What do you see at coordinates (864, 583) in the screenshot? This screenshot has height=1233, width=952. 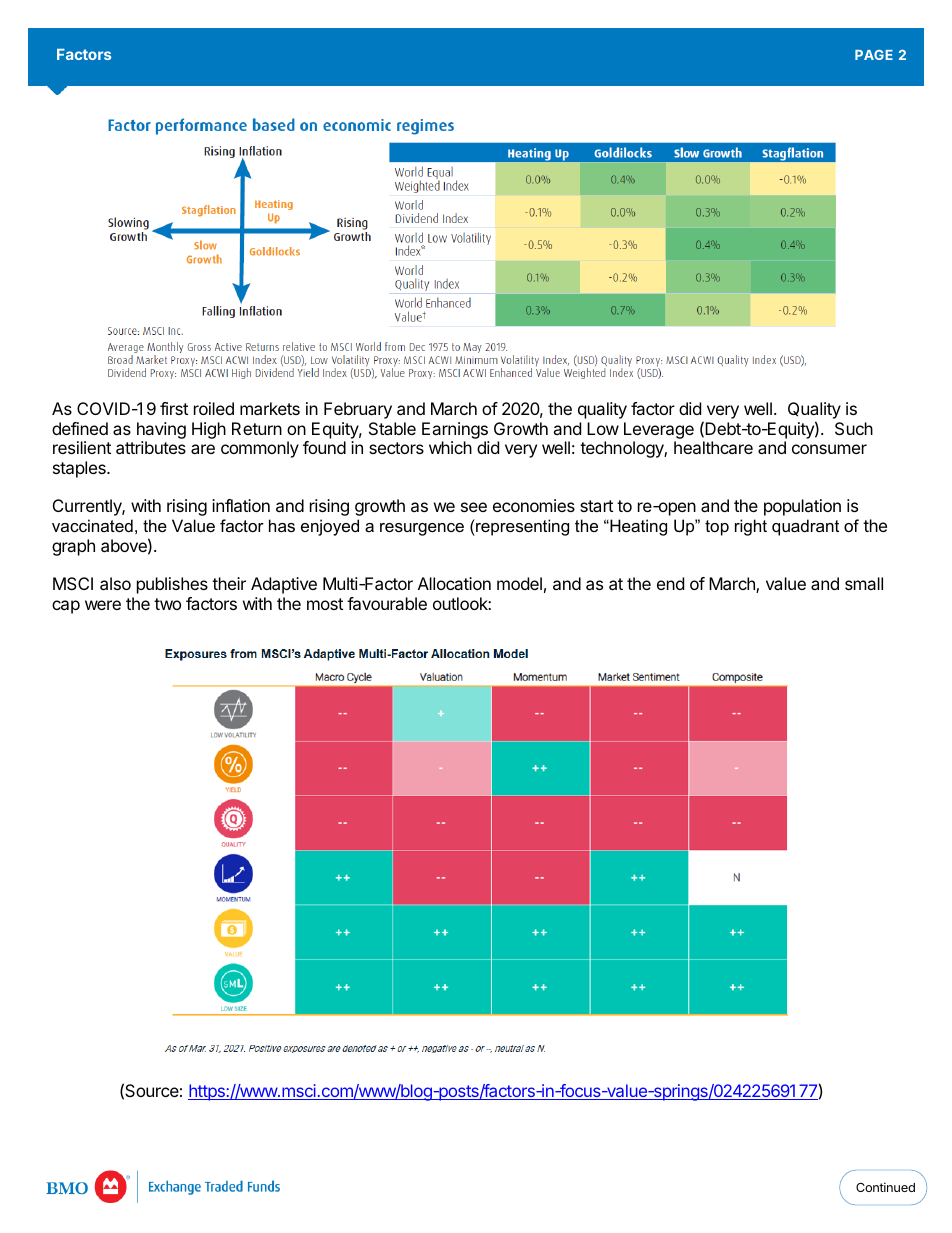 I see `small` at bounding box center [864, 583].
